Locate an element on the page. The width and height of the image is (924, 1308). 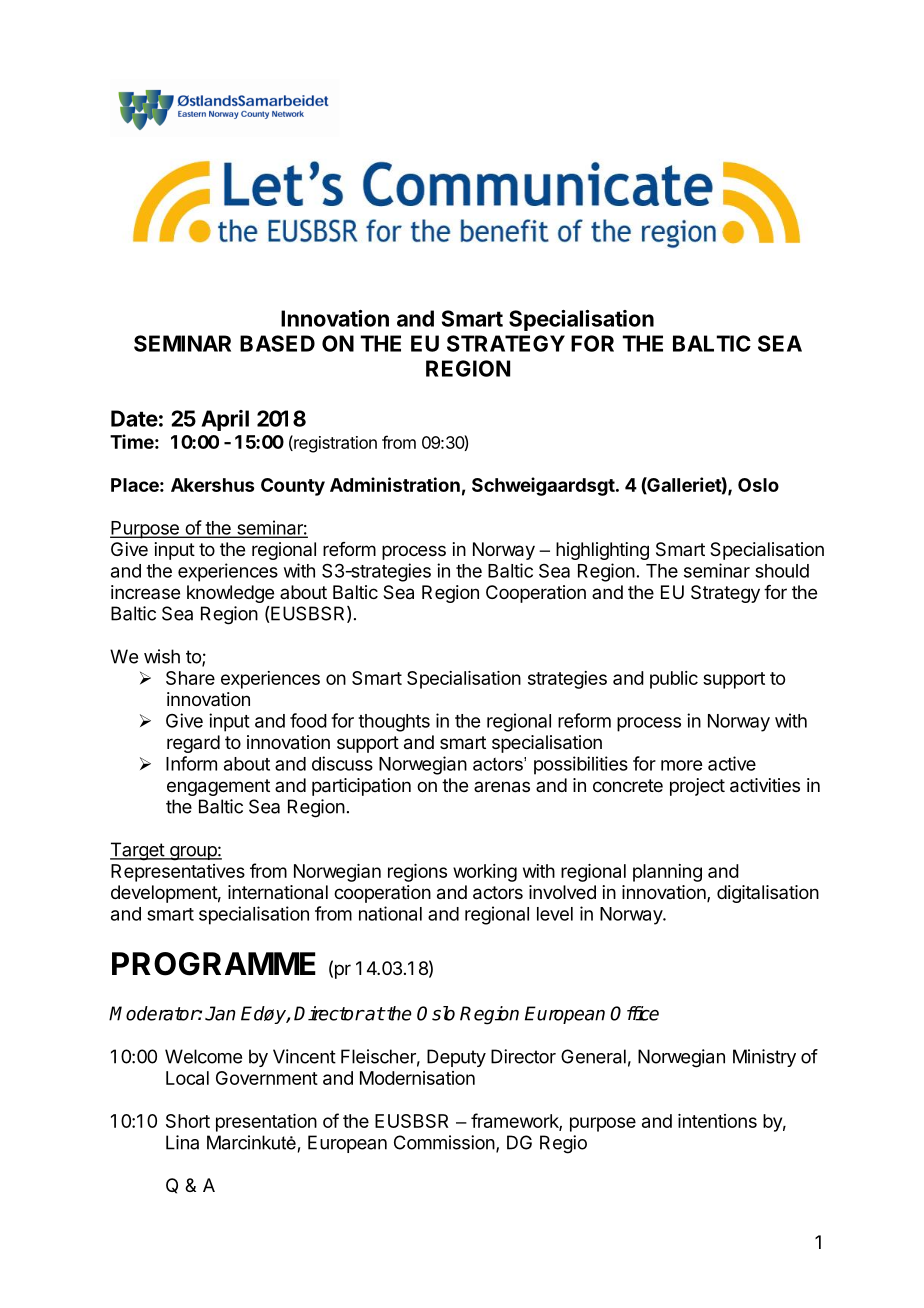
planning is located at coordinates (667, 873).
